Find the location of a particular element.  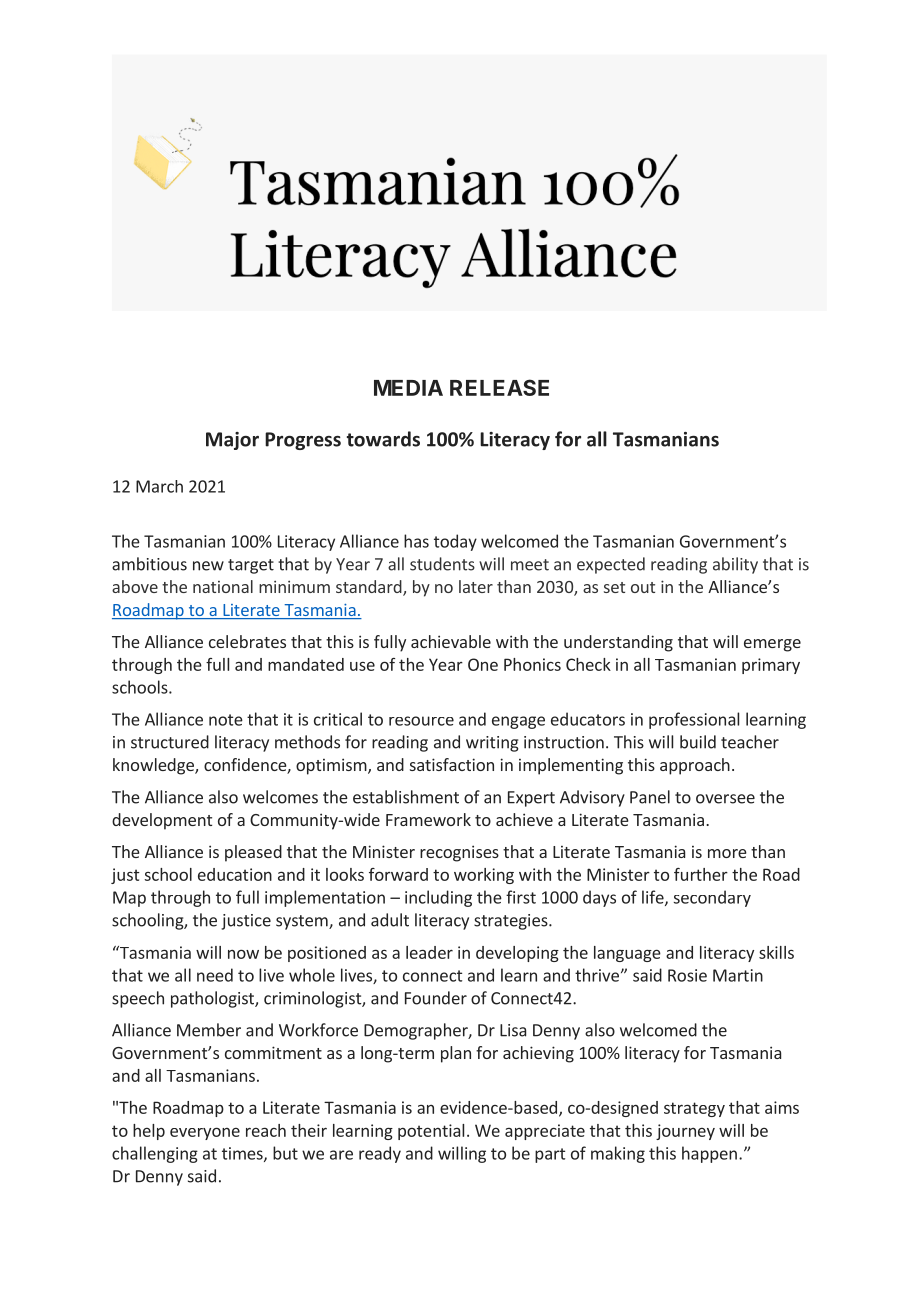

knowledge is located at coordinates (154, 766).
